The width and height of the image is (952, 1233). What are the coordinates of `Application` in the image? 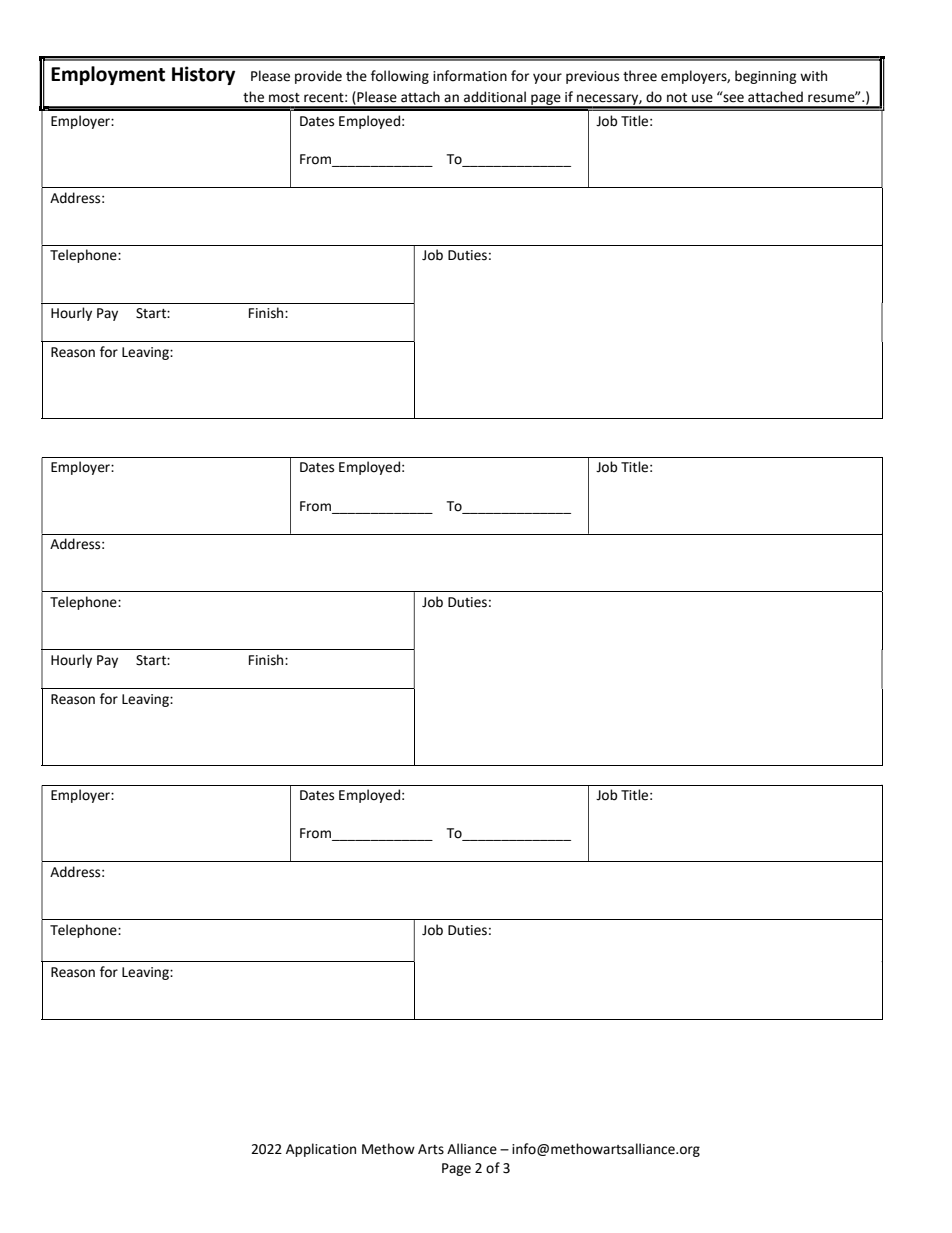 It's located at (321, 1150).
